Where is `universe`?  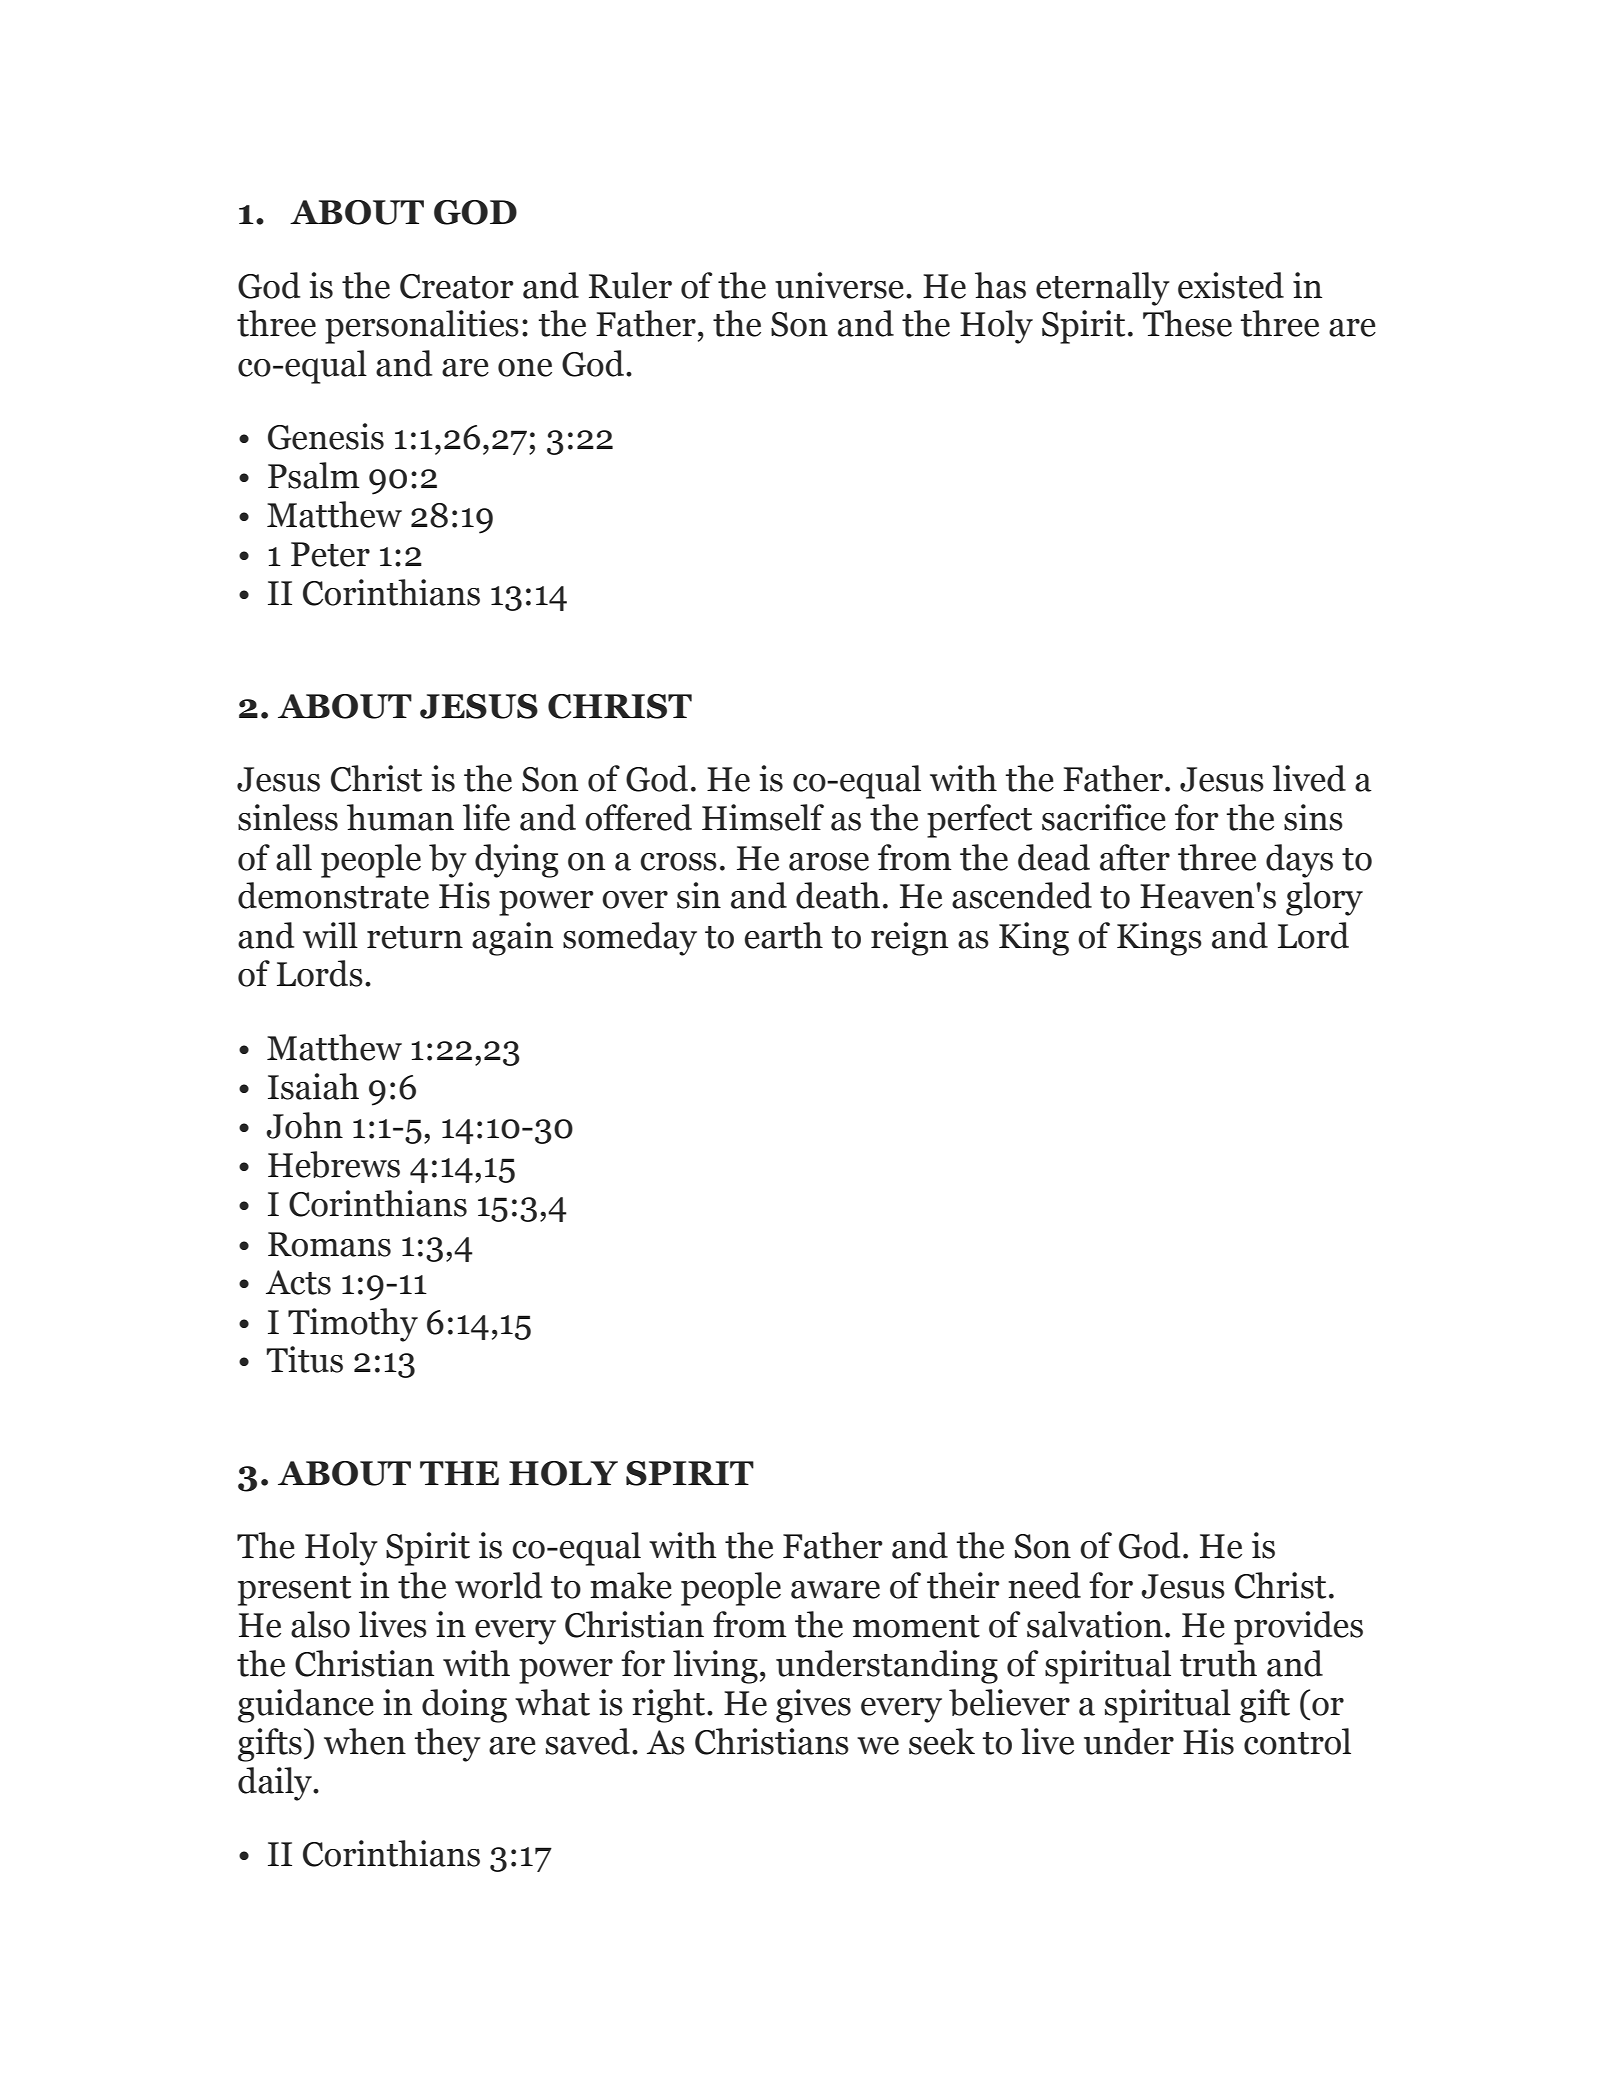
universe is located at coordinates (839, 285).
